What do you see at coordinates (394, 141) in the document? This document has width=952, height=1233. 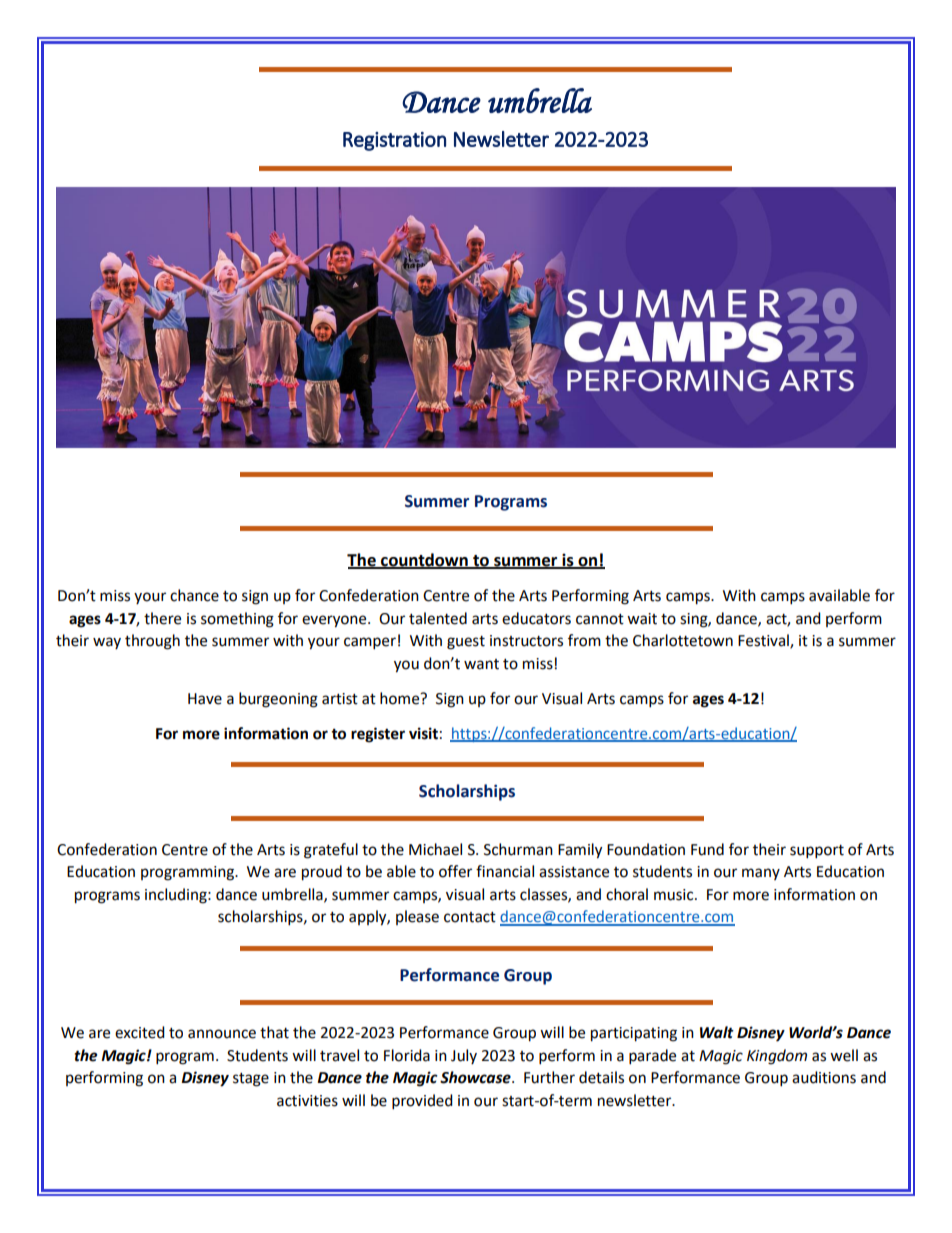 I see `Registration` at bounding box center [394, 141].
